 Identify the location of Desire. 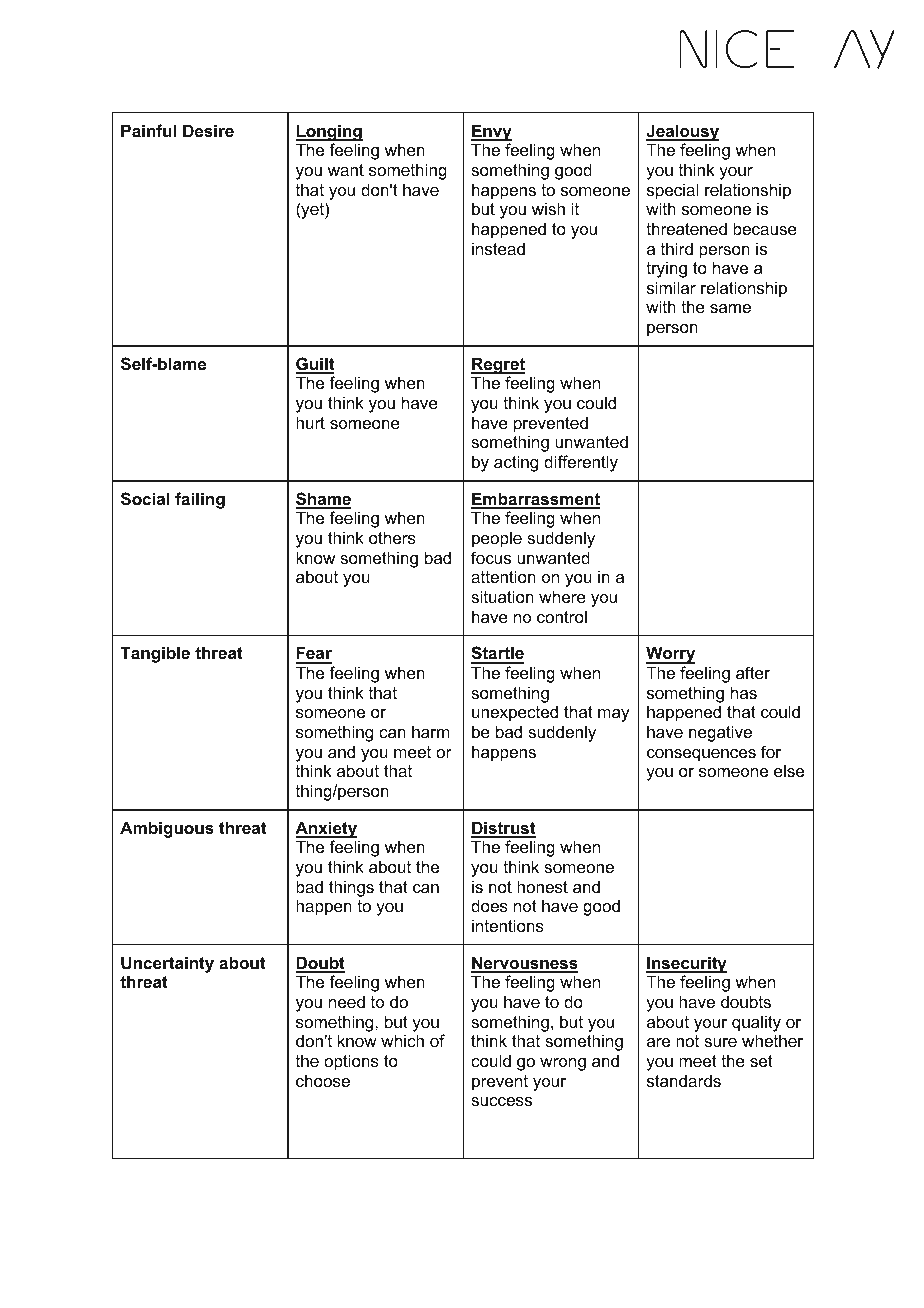
(208, 130).
